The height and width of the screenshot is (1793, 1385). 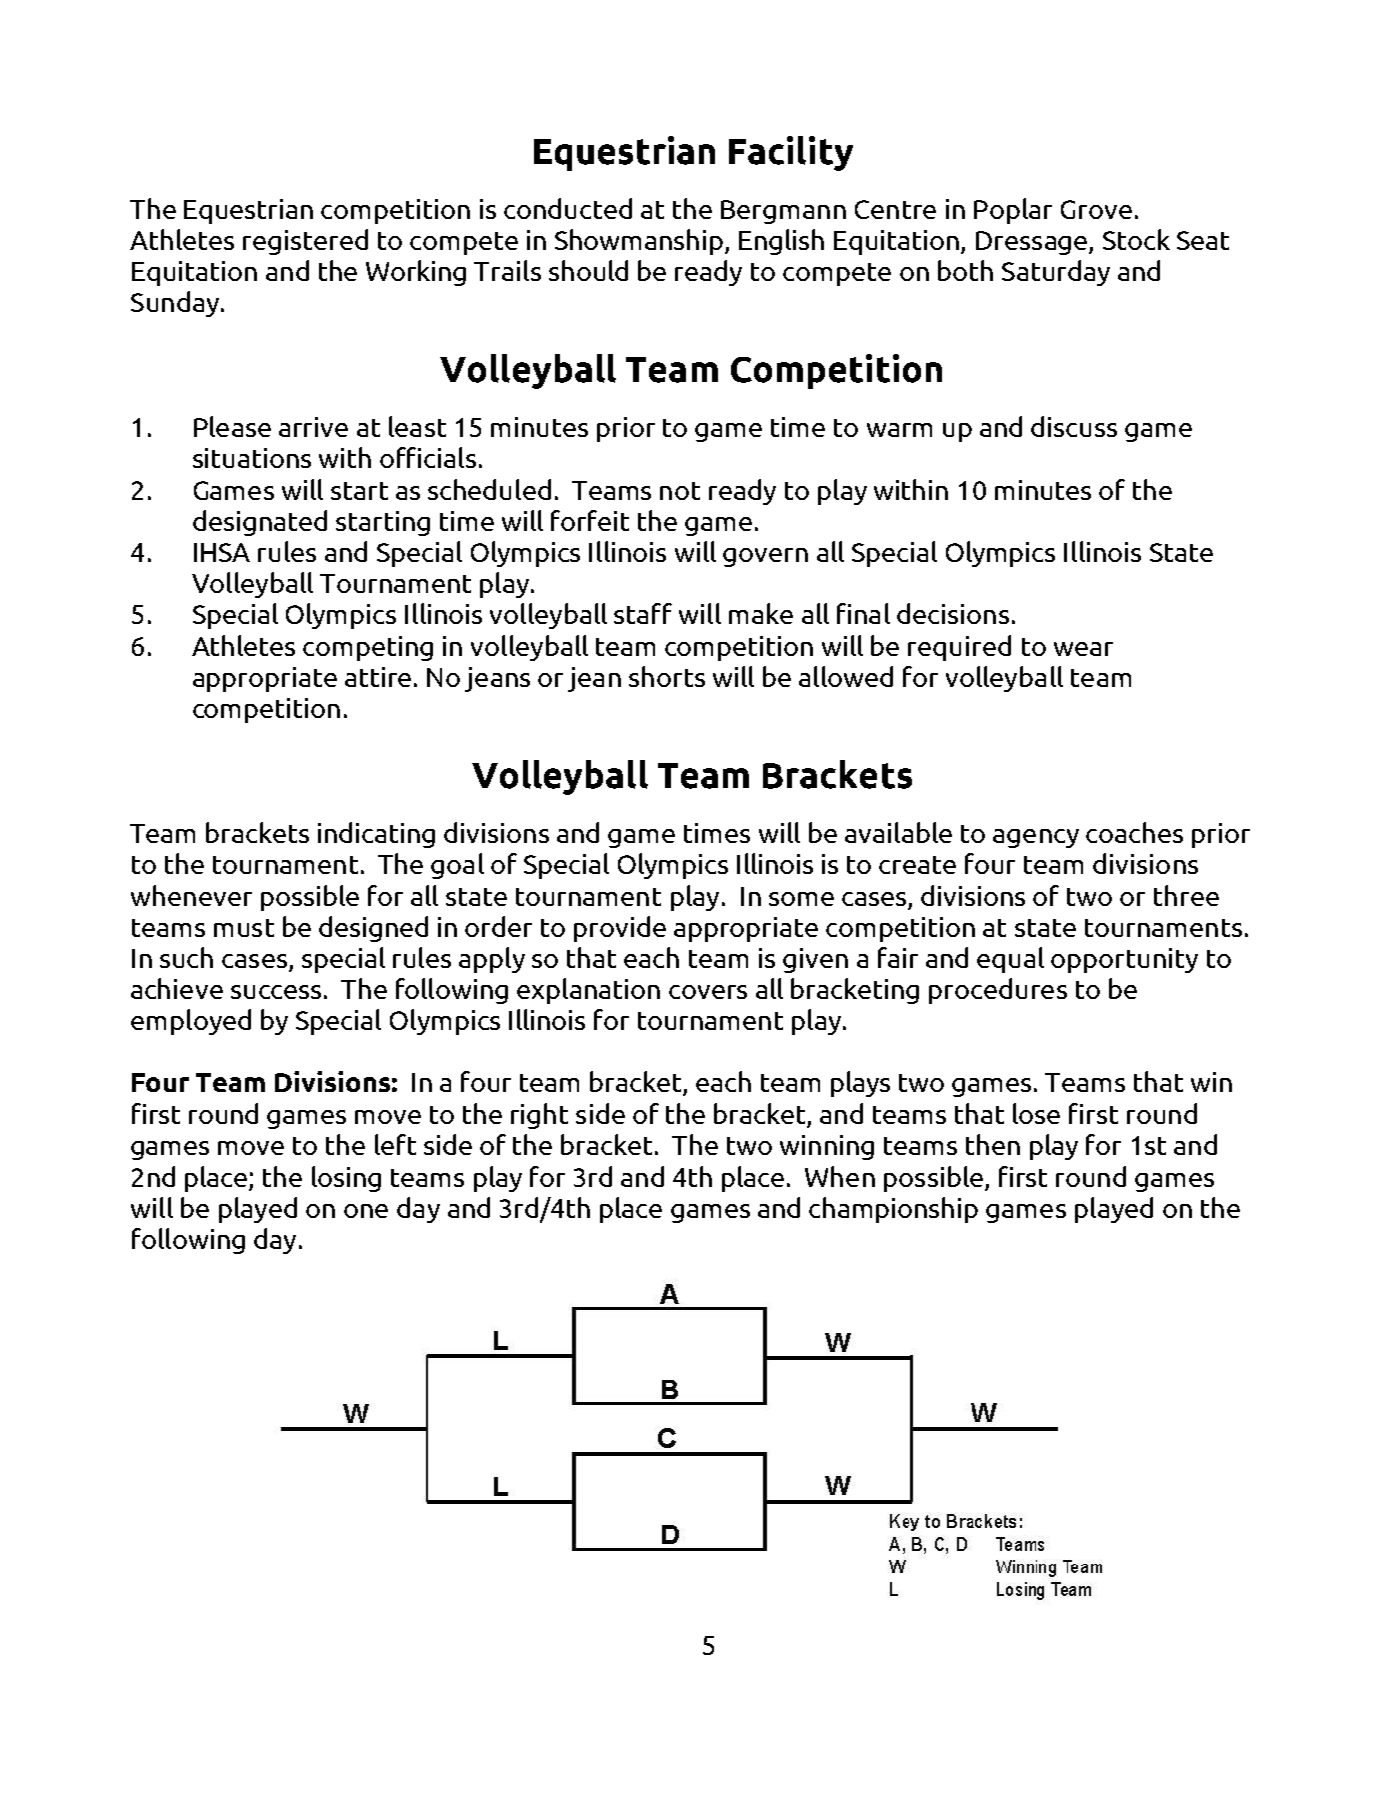 What do you see at coordinates (1074, 426) in the screenshot?
I see `discuss` at bounding box center [1074, 426].
